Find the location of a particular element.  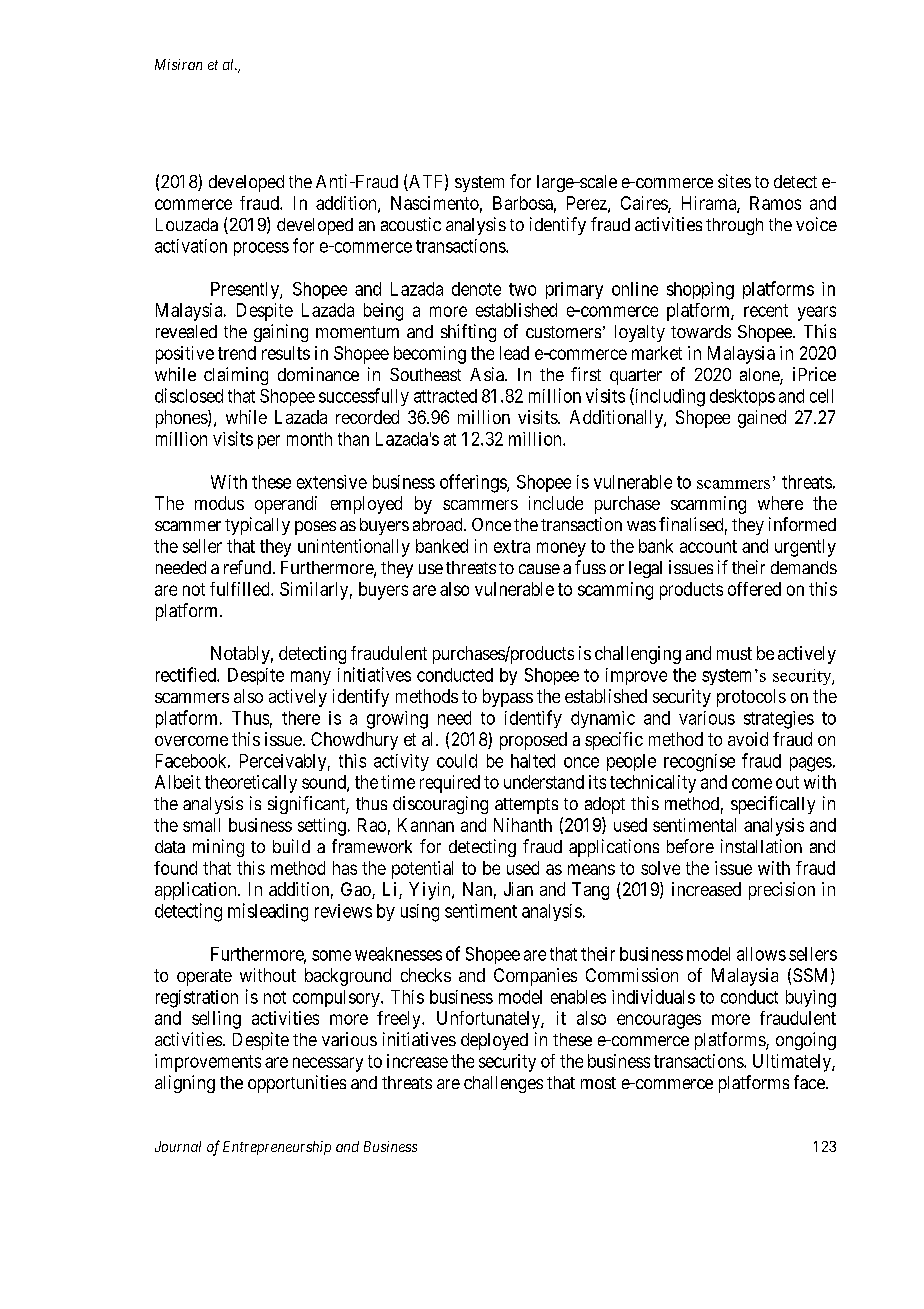

desktops is located at coordinates (742, 397).
